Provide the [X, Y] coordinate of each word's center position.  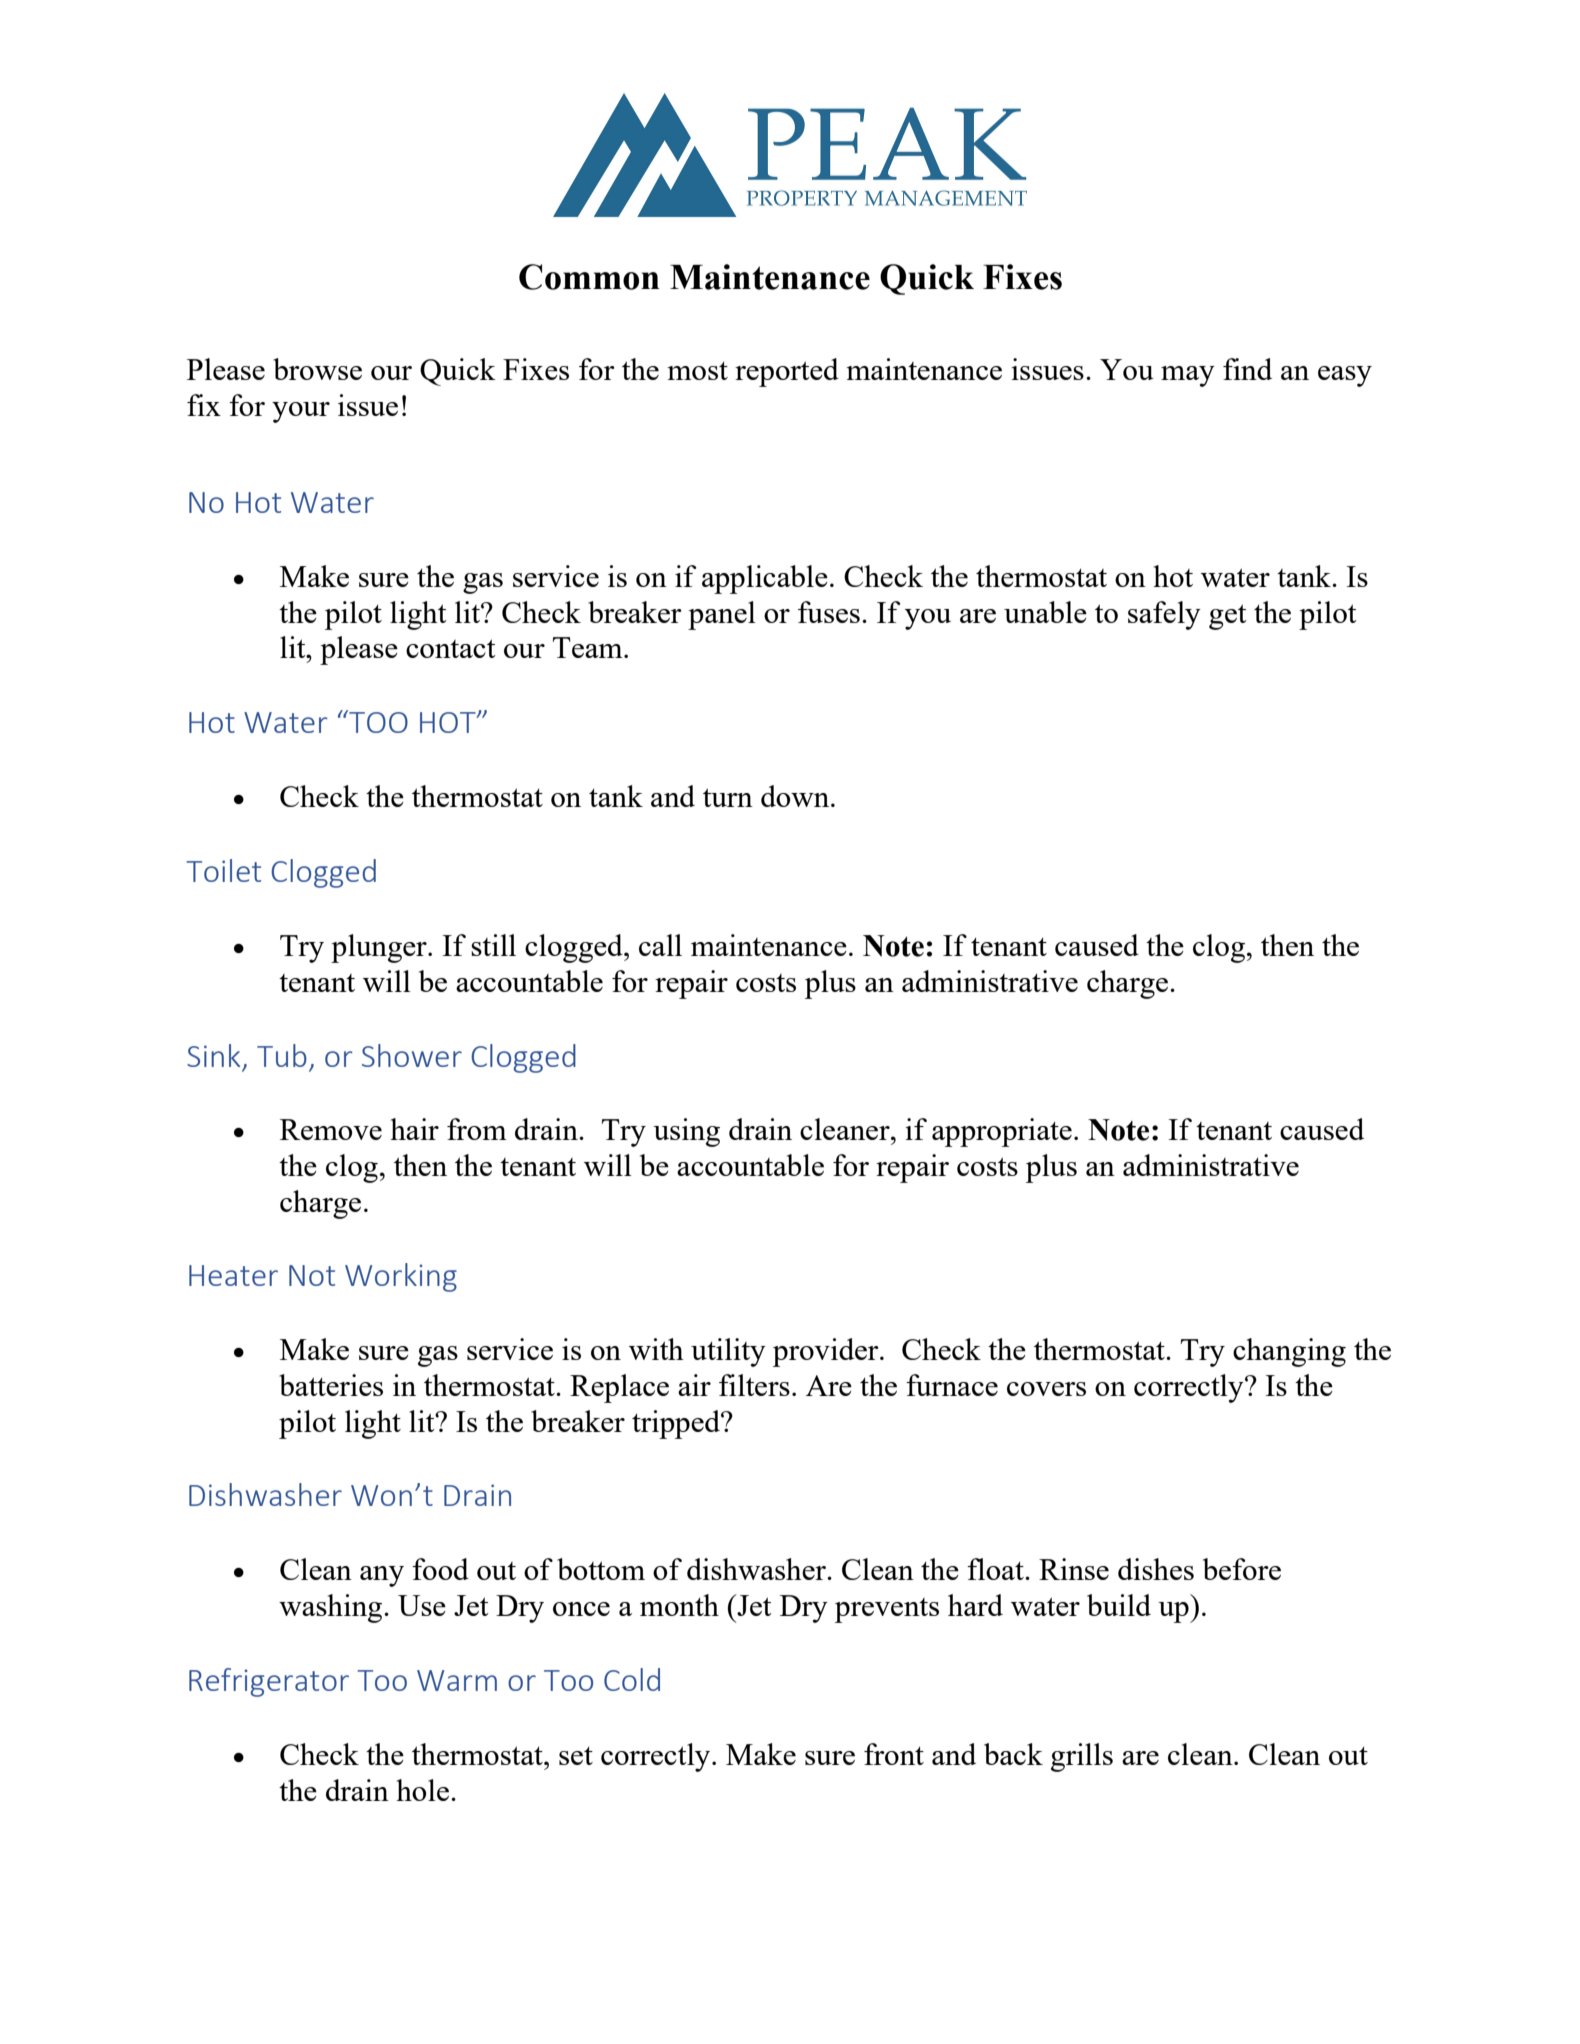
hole [422, 1790]
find [1247, 369]
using [686, 1132]
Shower [412, 1055]
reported [787, 372]
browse [317, 369]
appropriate [1002, 1132]
